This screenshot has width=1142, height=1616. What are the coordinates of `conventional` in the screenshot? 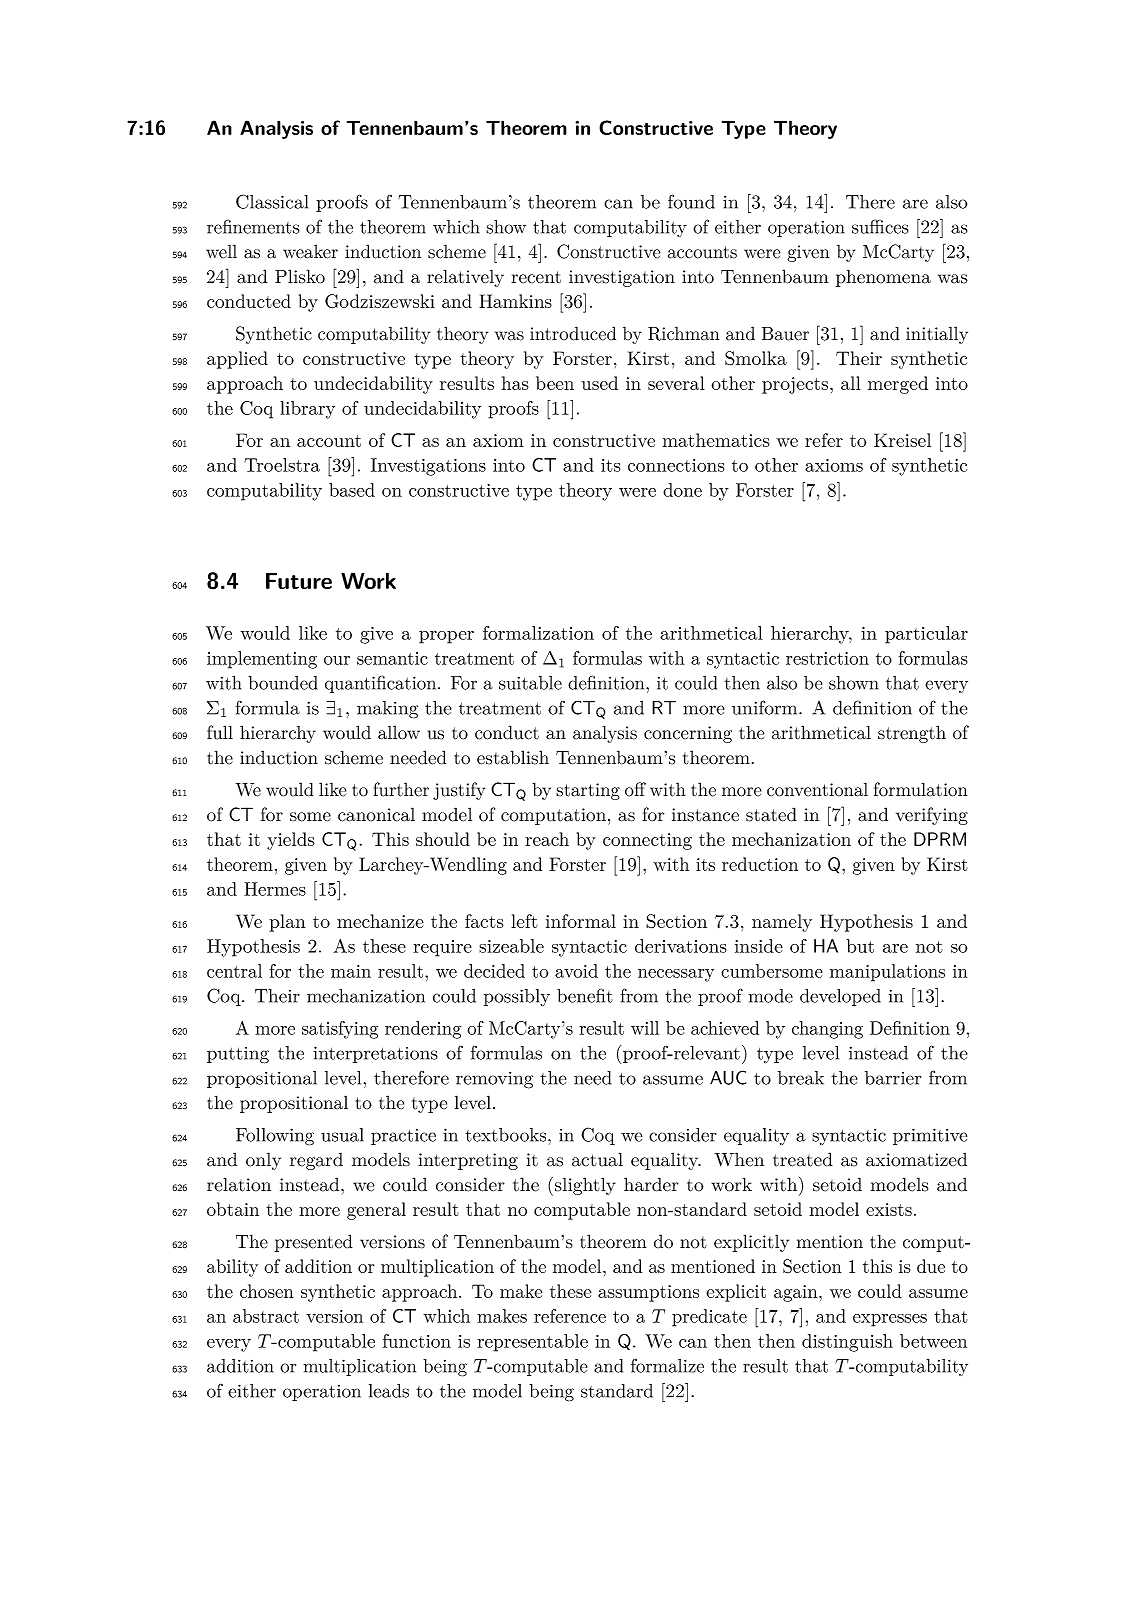 It's located at (817, 789).
